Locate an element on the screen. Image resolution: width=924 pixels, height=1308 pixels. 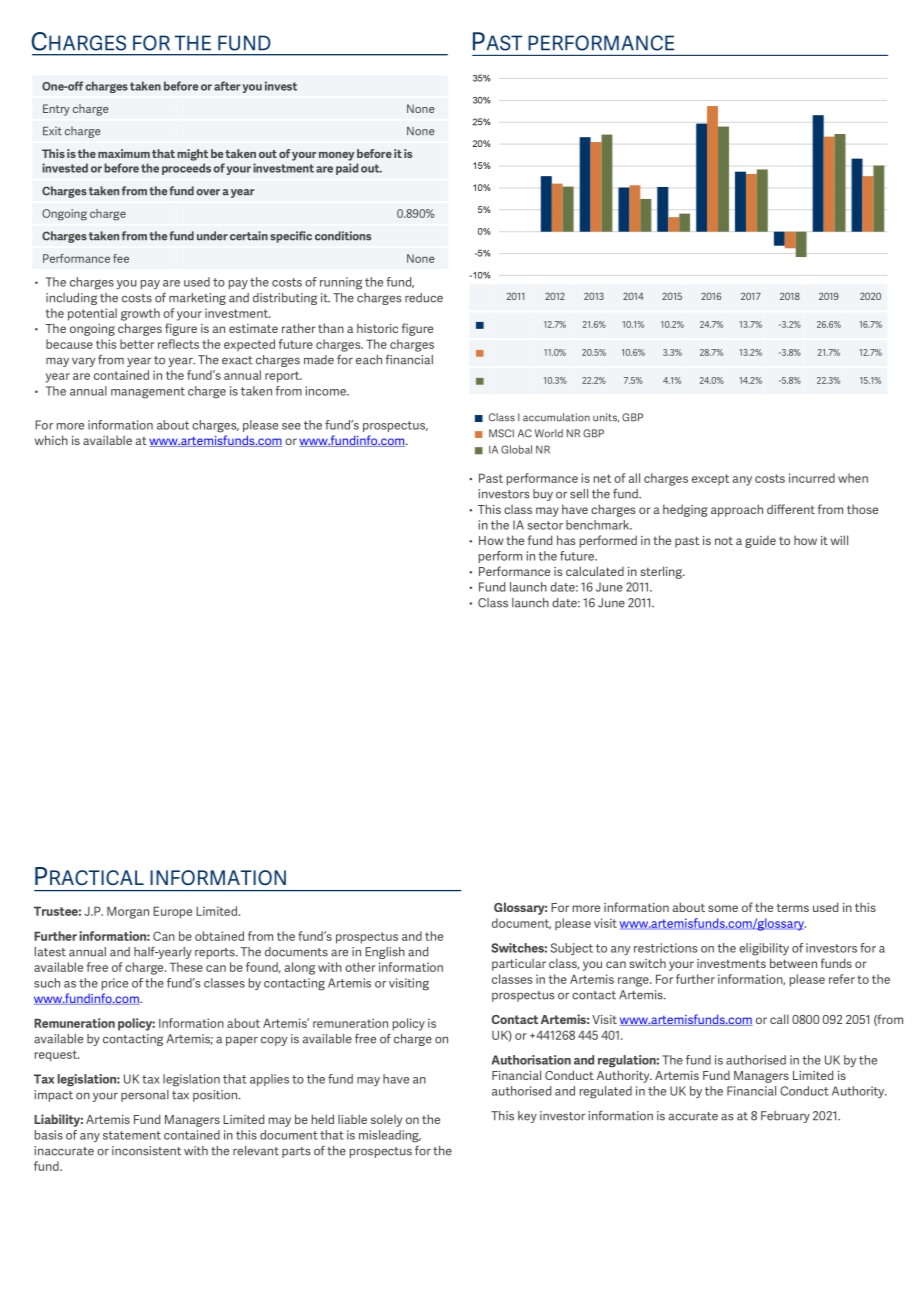
calculated is located at coordinates (595, 571).
